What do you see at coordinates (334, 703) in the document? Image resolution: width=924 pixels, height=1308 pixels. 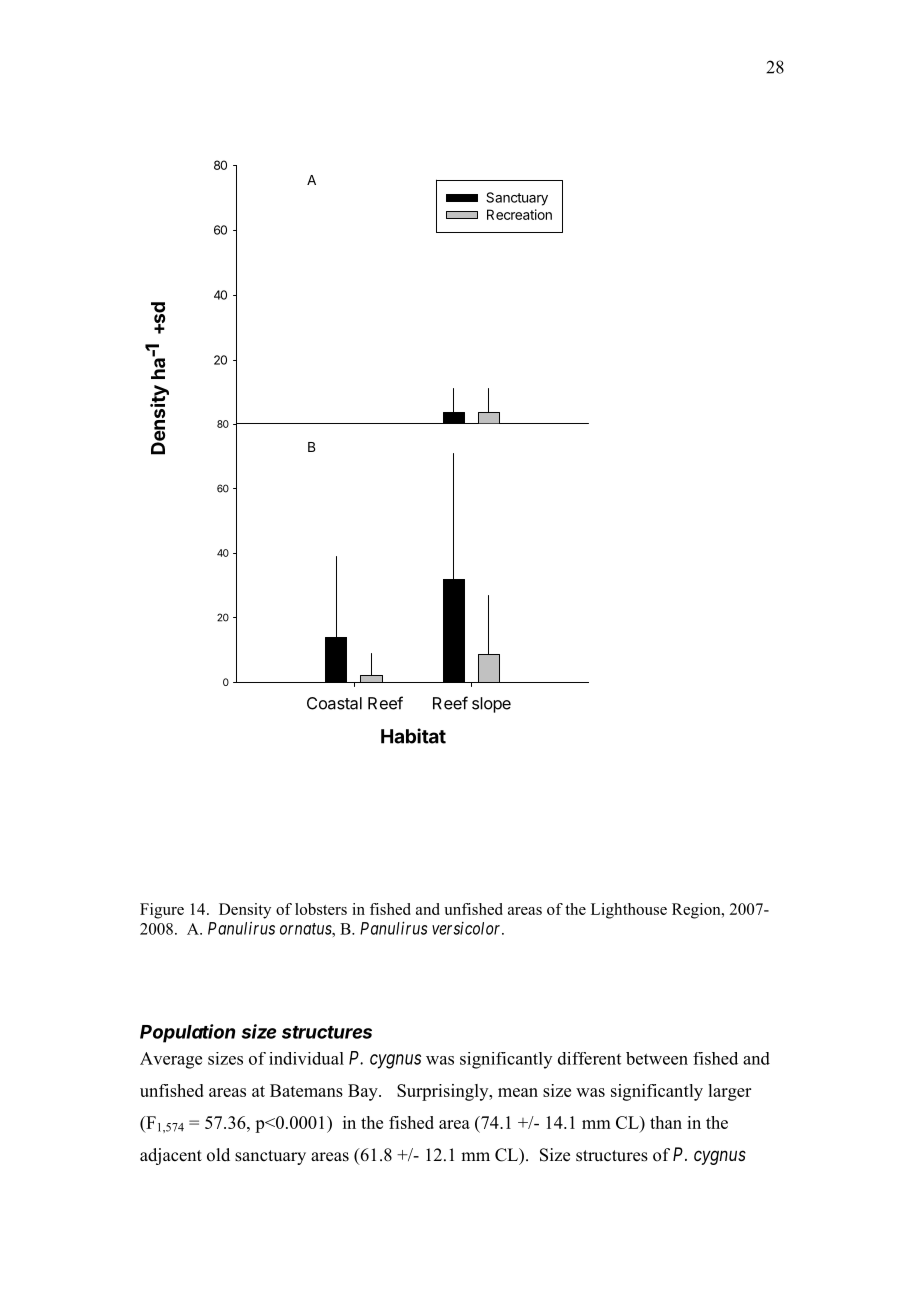 I see `Coastal` at bounding box center [334, 703].
